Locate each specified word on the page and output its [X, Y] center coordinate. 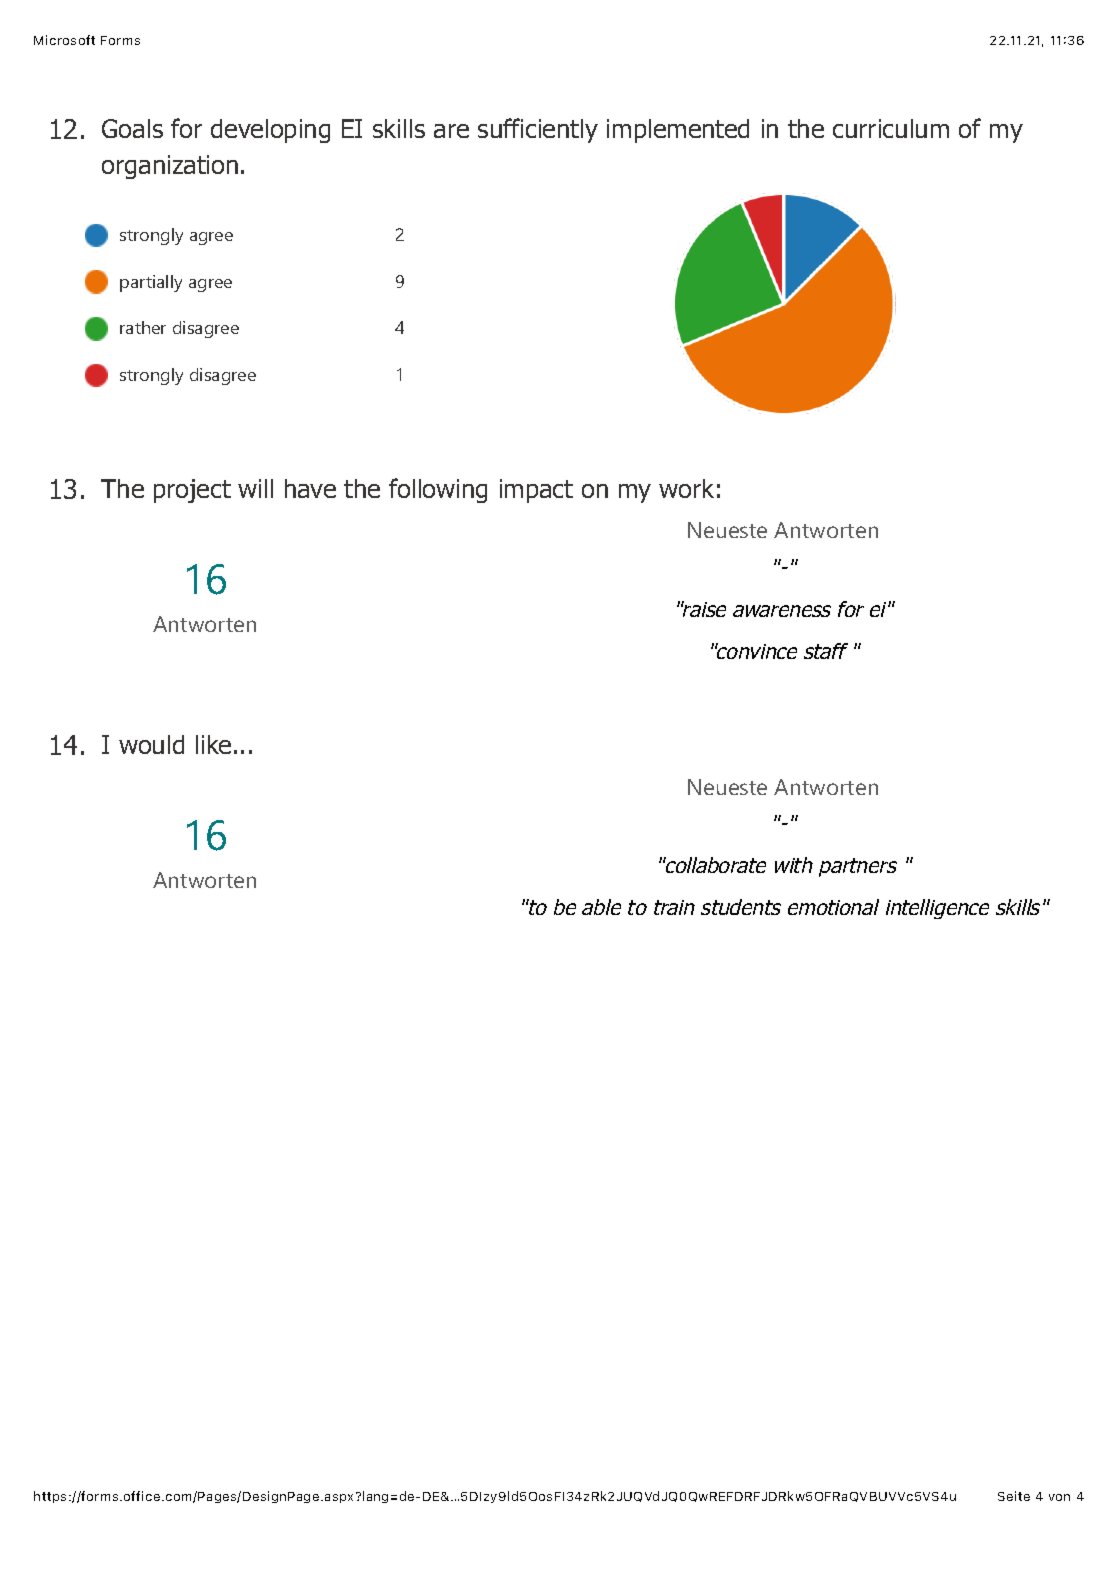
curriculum [891, 128]
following [438, 490]
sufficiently [538, 130]
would [151, 744]
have [310, 488]
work [686, 488]
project [192, 491]
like [213, 744]
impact [536, 491]
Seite [1014, 1496]
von [1059, 1497]
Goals [132, 128]
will [255, 488]
